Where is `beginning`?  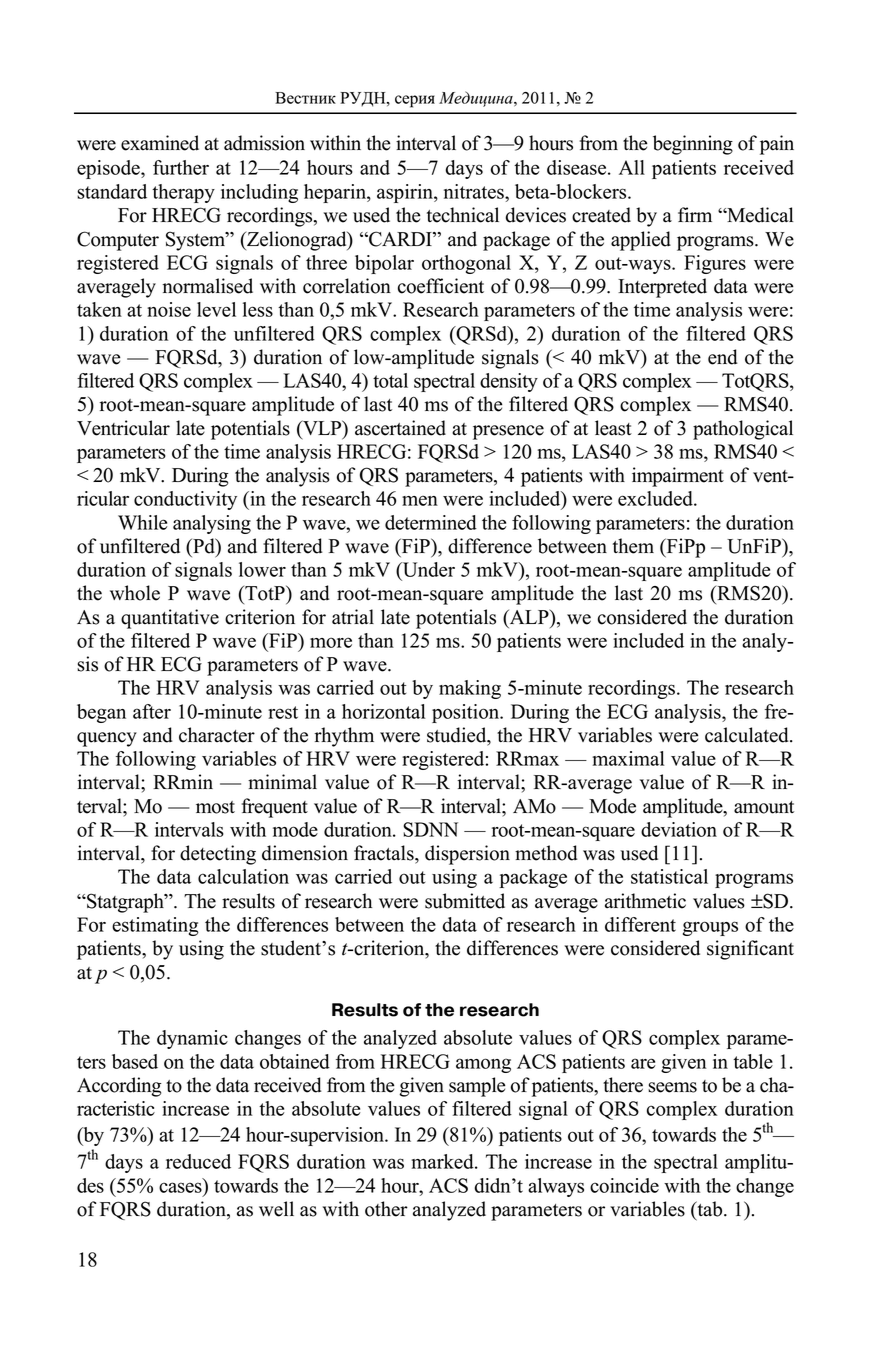 beginning is located at coordinates (693, 145).
